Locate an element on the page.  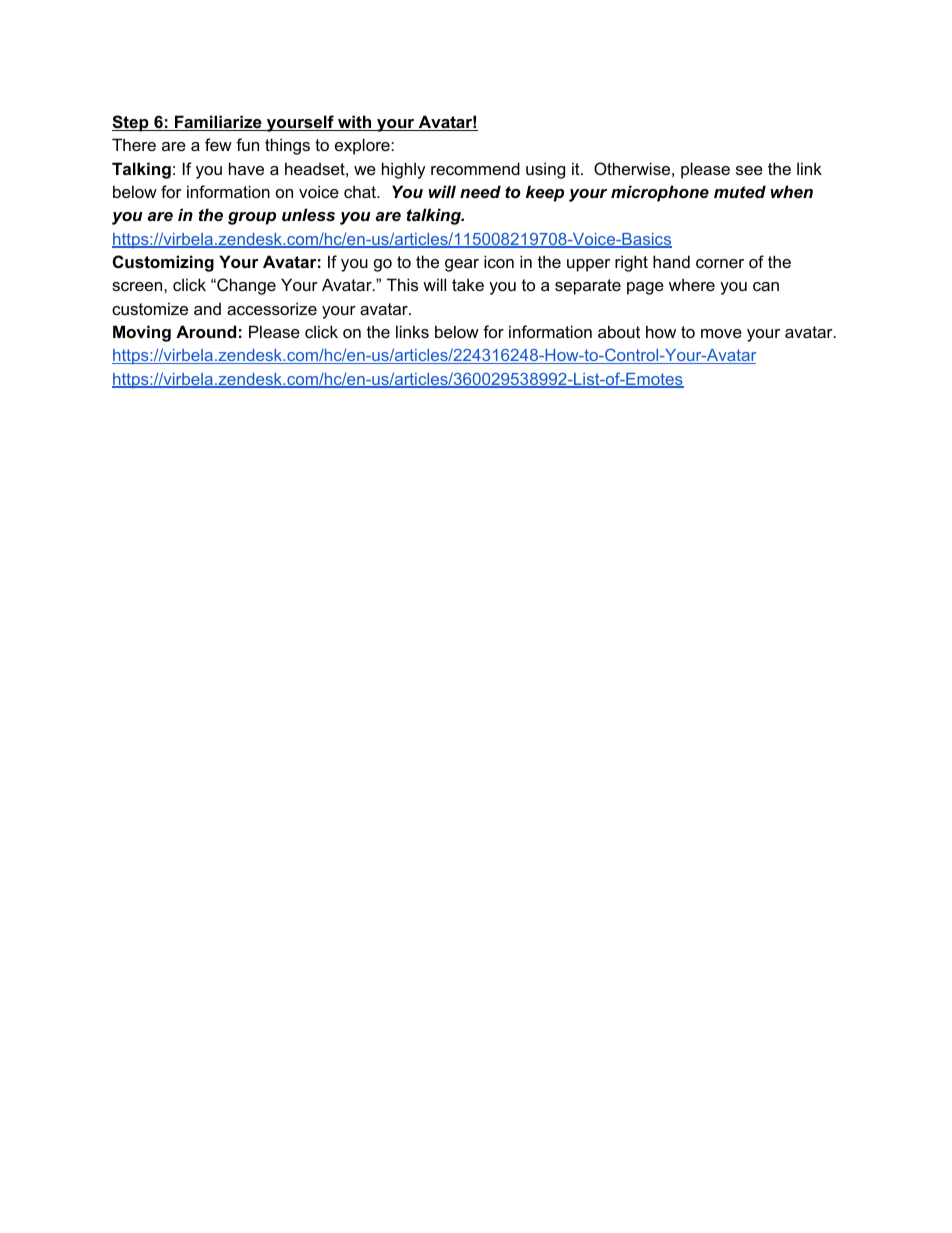
have is located at coordinates (246, 168).
